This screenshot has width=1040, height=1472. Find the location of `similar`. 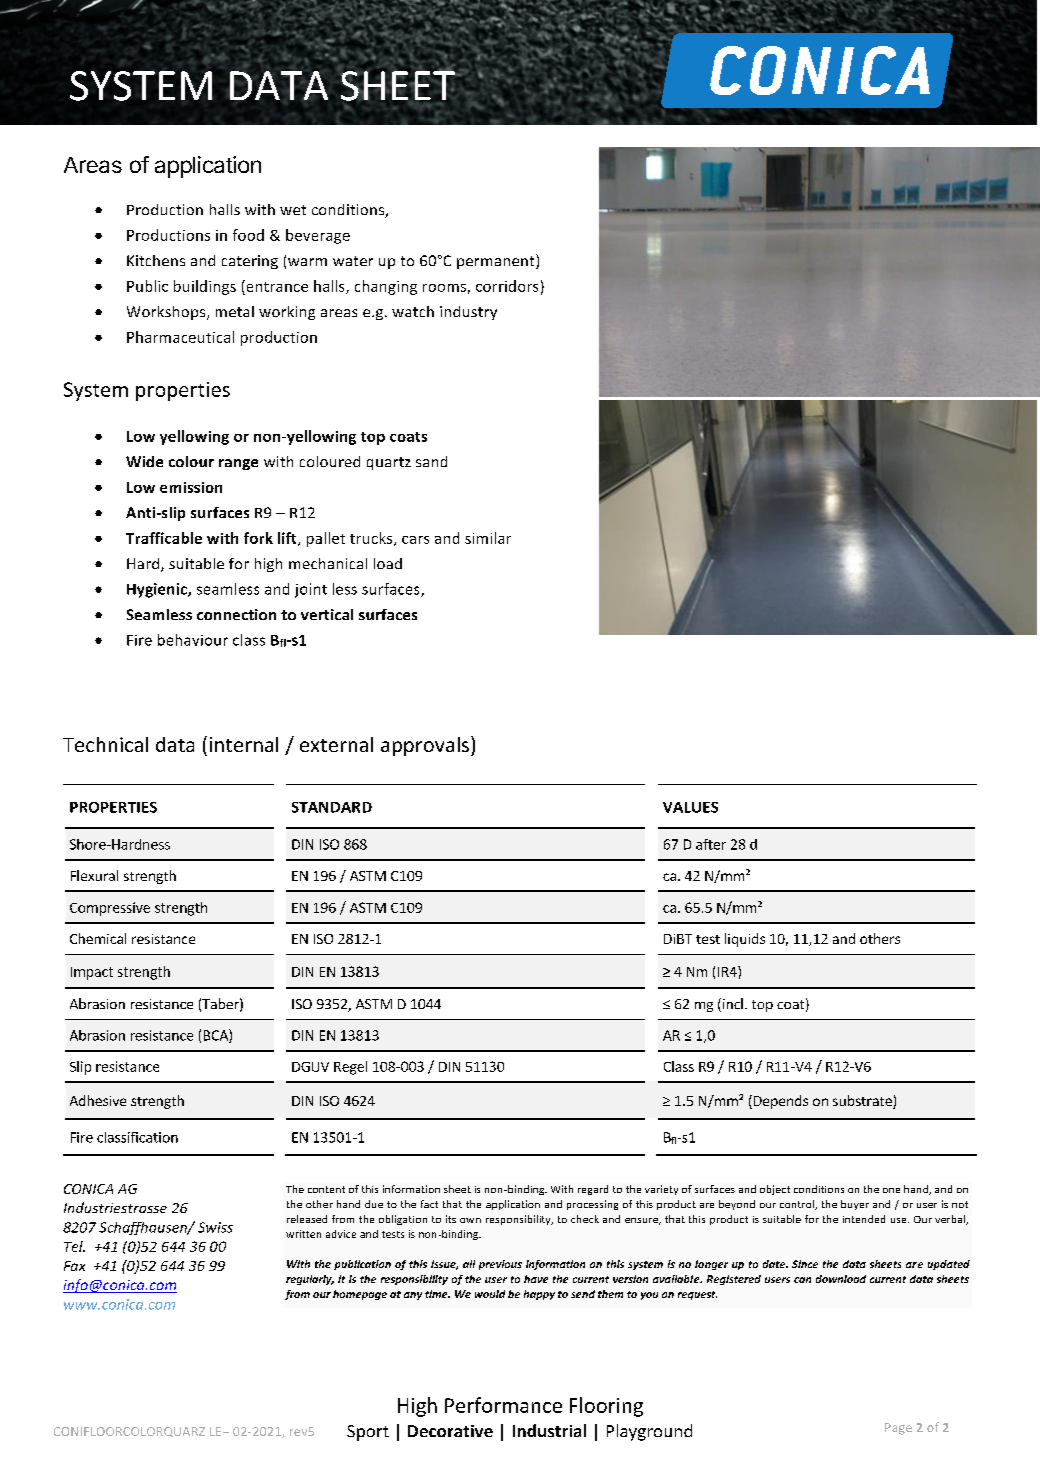

similar is located at coordinates (488, 538).
